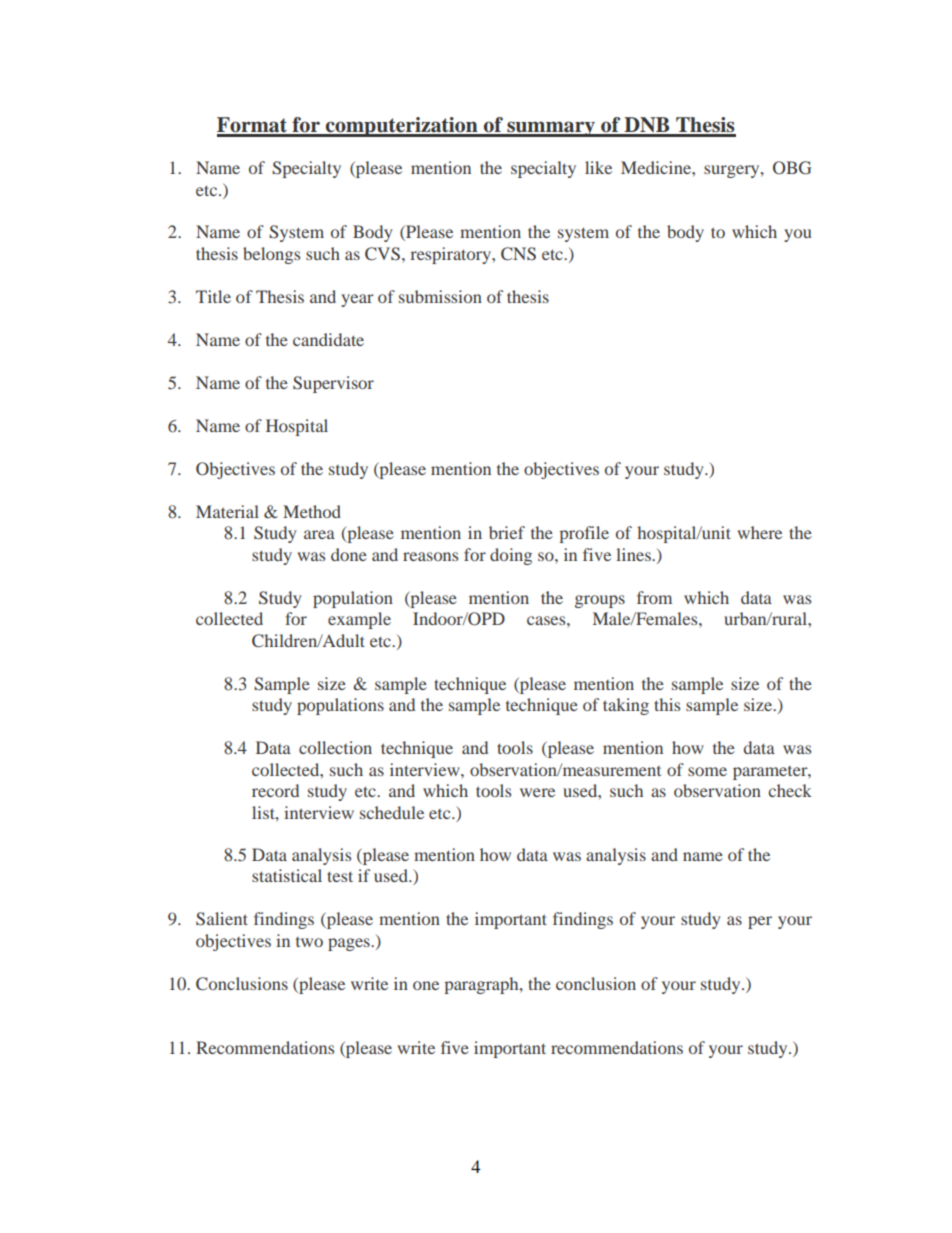  Describe the element at coordinates (309, 942) in the screenshot. I see `two` at that location.
